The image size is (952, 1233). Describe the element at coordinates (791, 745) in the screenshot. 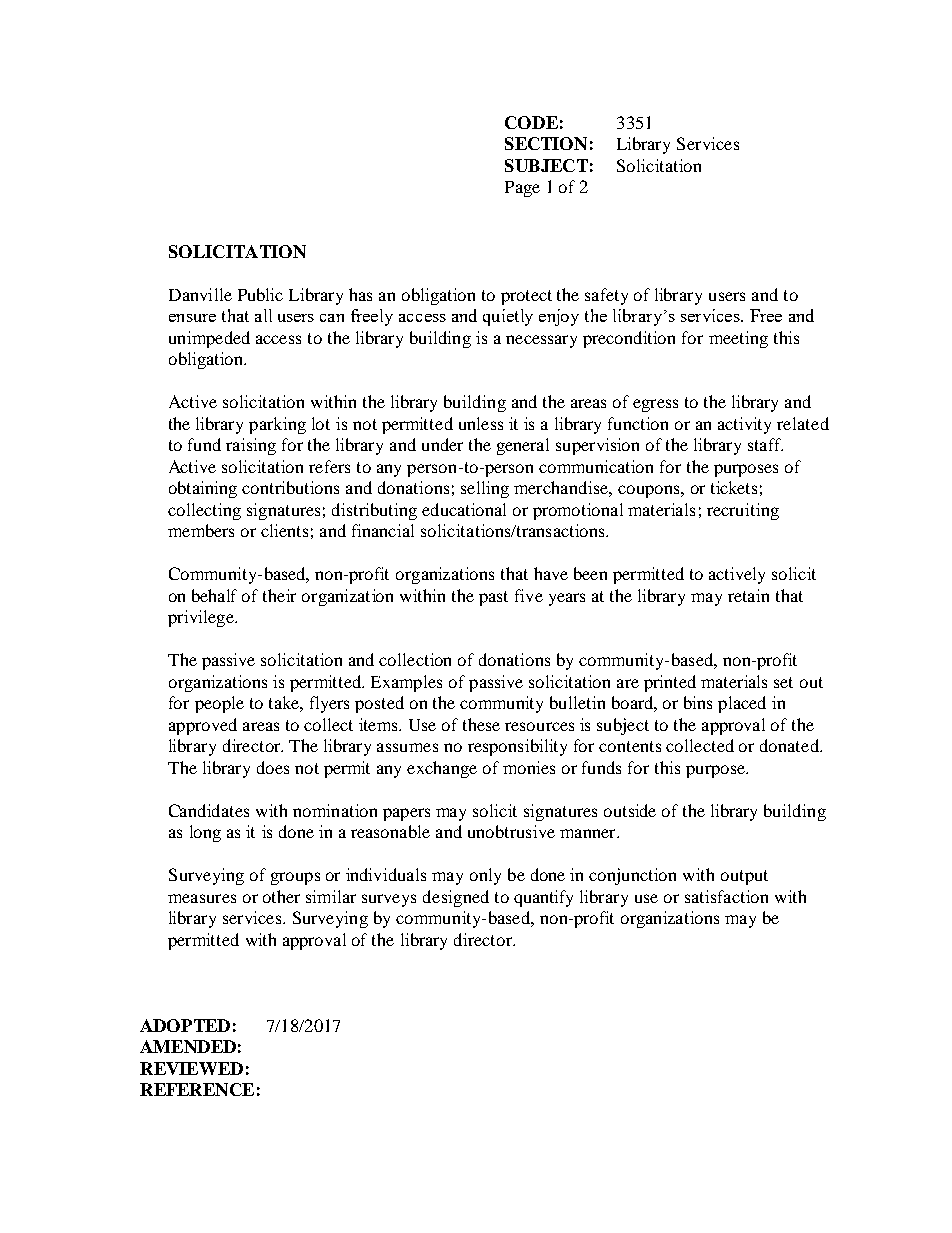

I see `donated` at that location.
